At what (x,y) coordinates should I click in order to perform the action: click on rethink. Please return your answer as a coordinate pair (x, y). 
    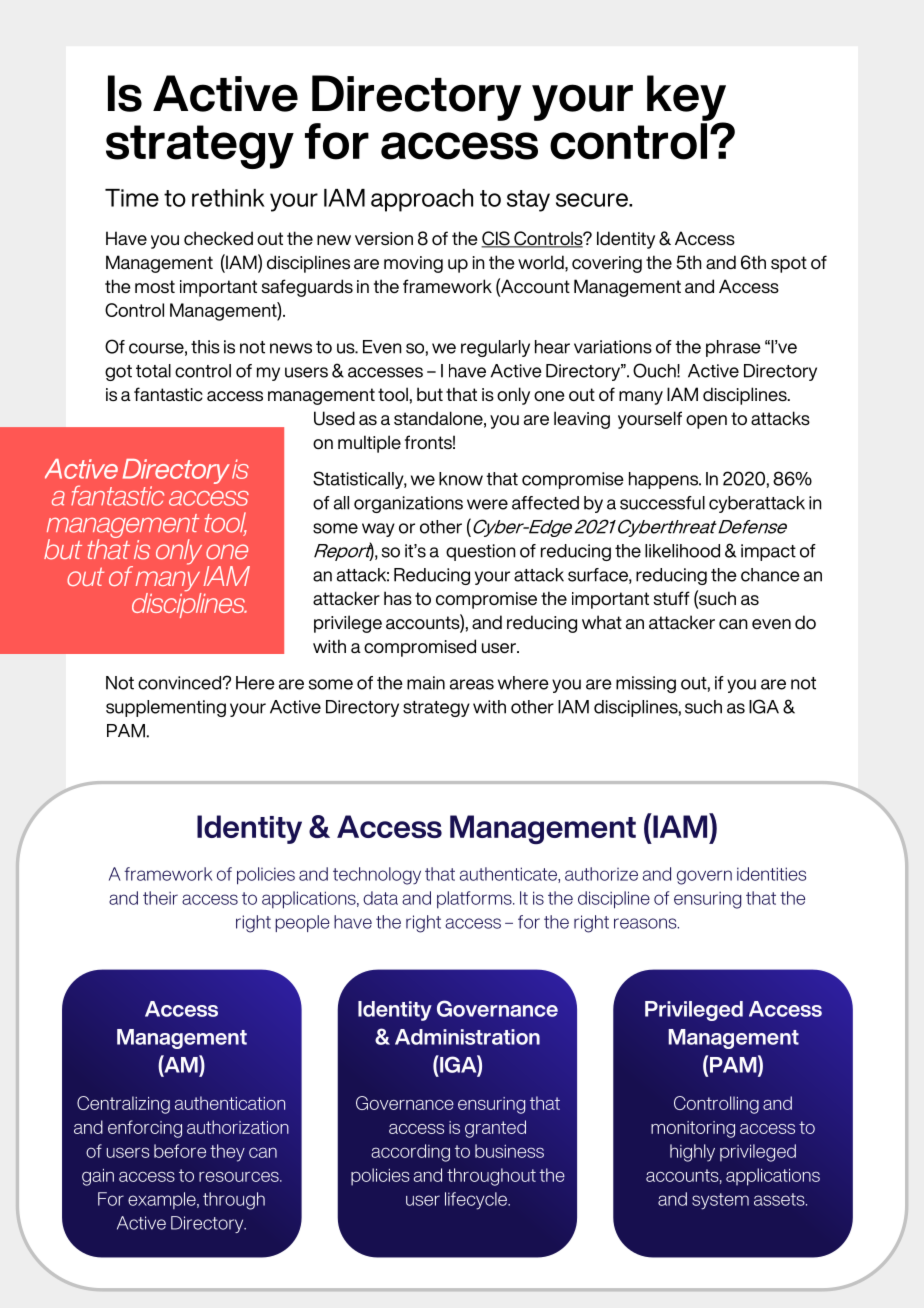
    Looking at the image, I should click on (228, 198).
